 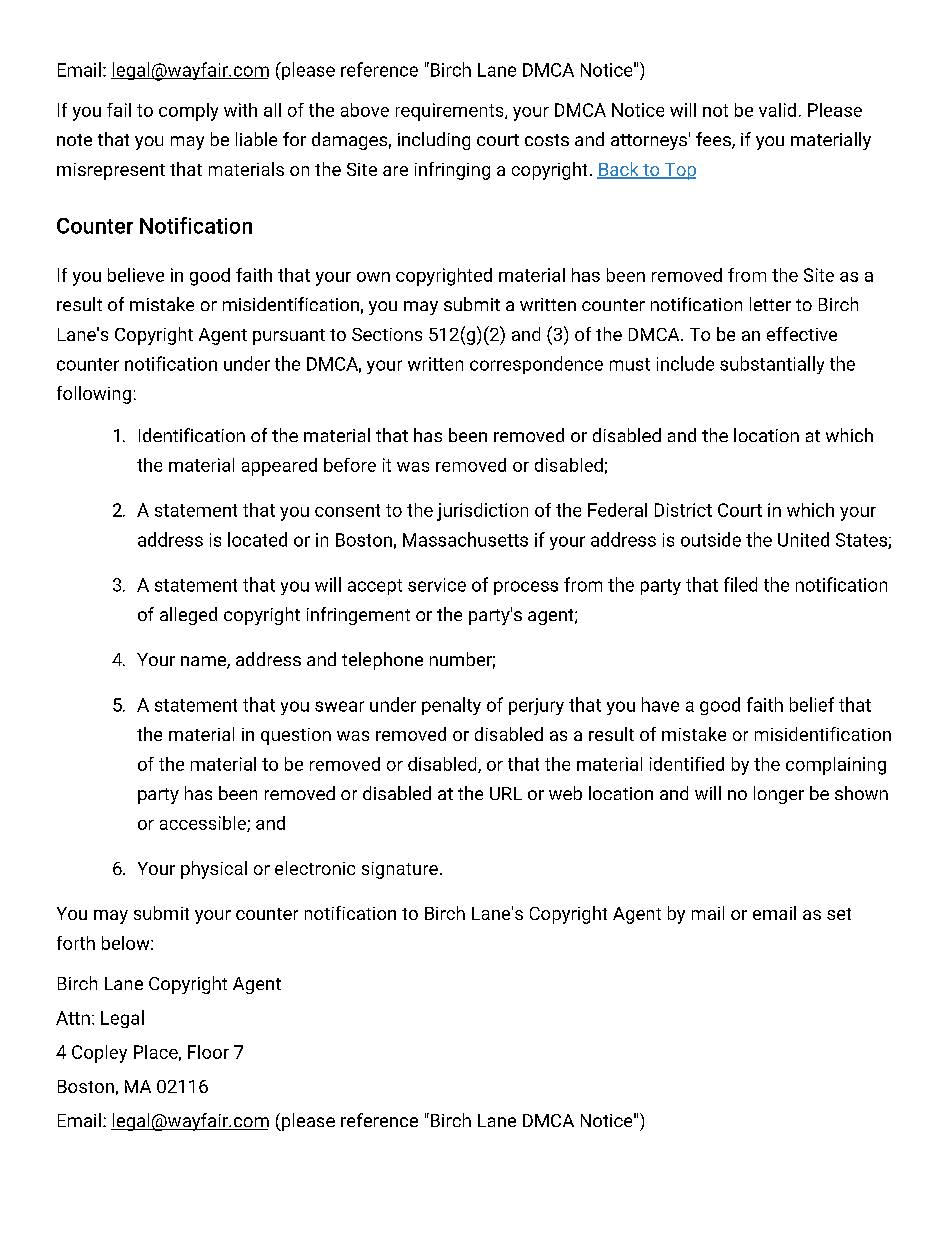 I want to click on longer, so click(x=779, y=795).
